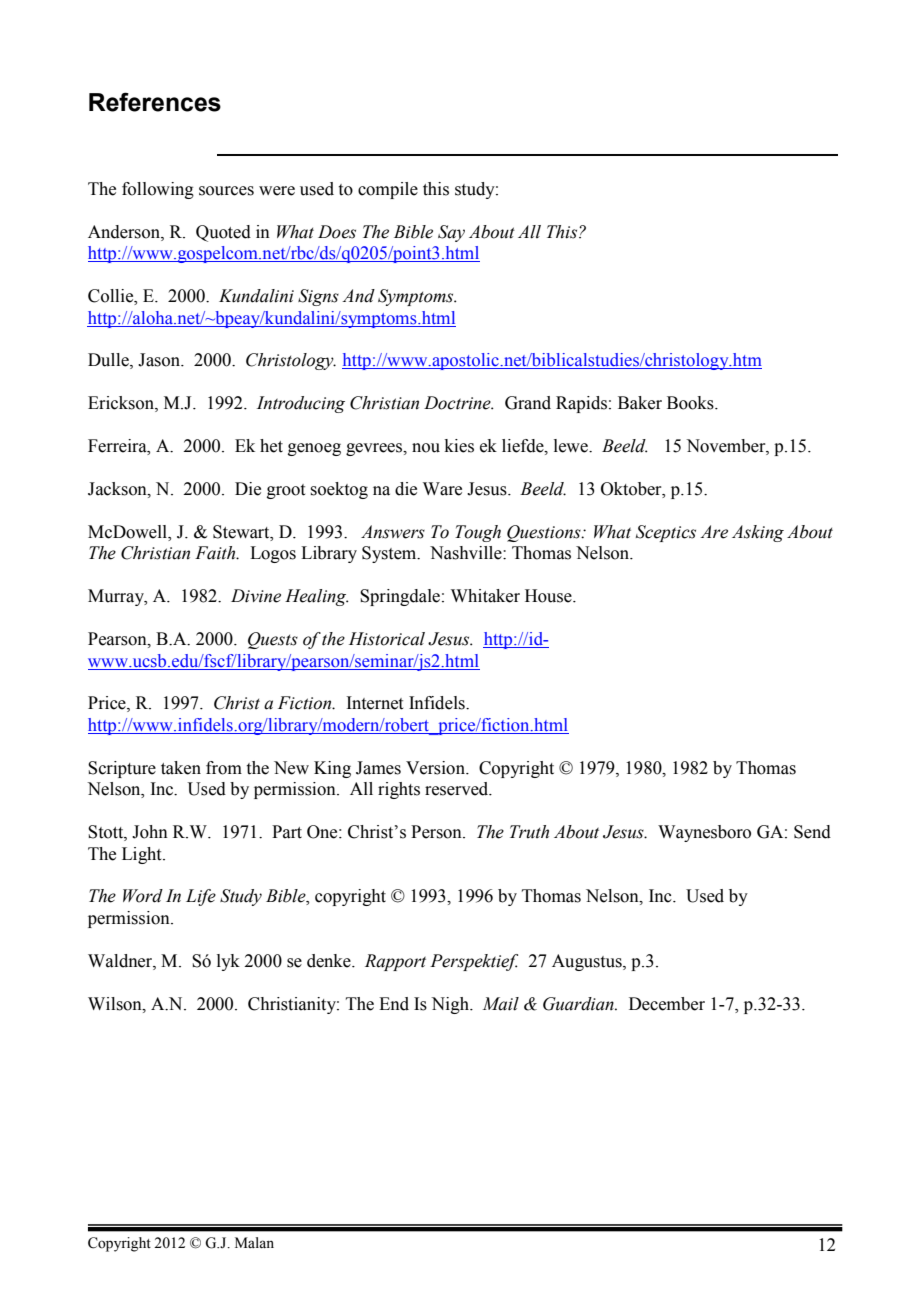 This screenshot has height=1308, width=924. Describe the element at coordinates (387, 639) in the screenshot. I see `Historical` at that location.
